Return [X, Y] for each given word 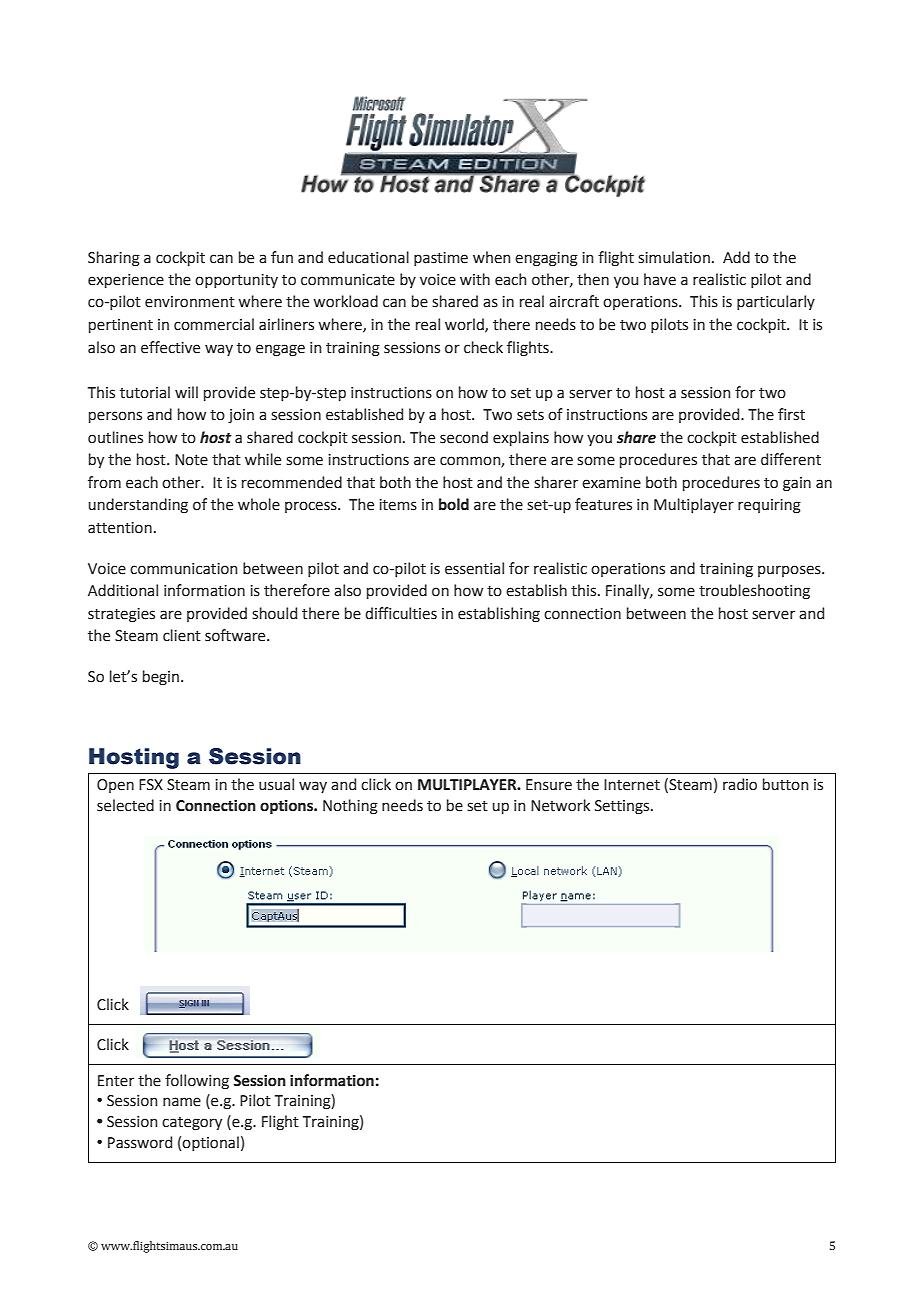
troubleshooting [754, 592]
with [475, 279]
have [660, 279]
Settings [623, 807]
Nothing [350, 807]
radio [740, 784]
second [464, 437]
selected [125, 805]
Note [191, 460]
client [182, 635]
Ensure [549, 785]
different [791, 459]
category [192, 1124]
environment [190, 302]
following [197, 1082]
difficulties [401, 613]
